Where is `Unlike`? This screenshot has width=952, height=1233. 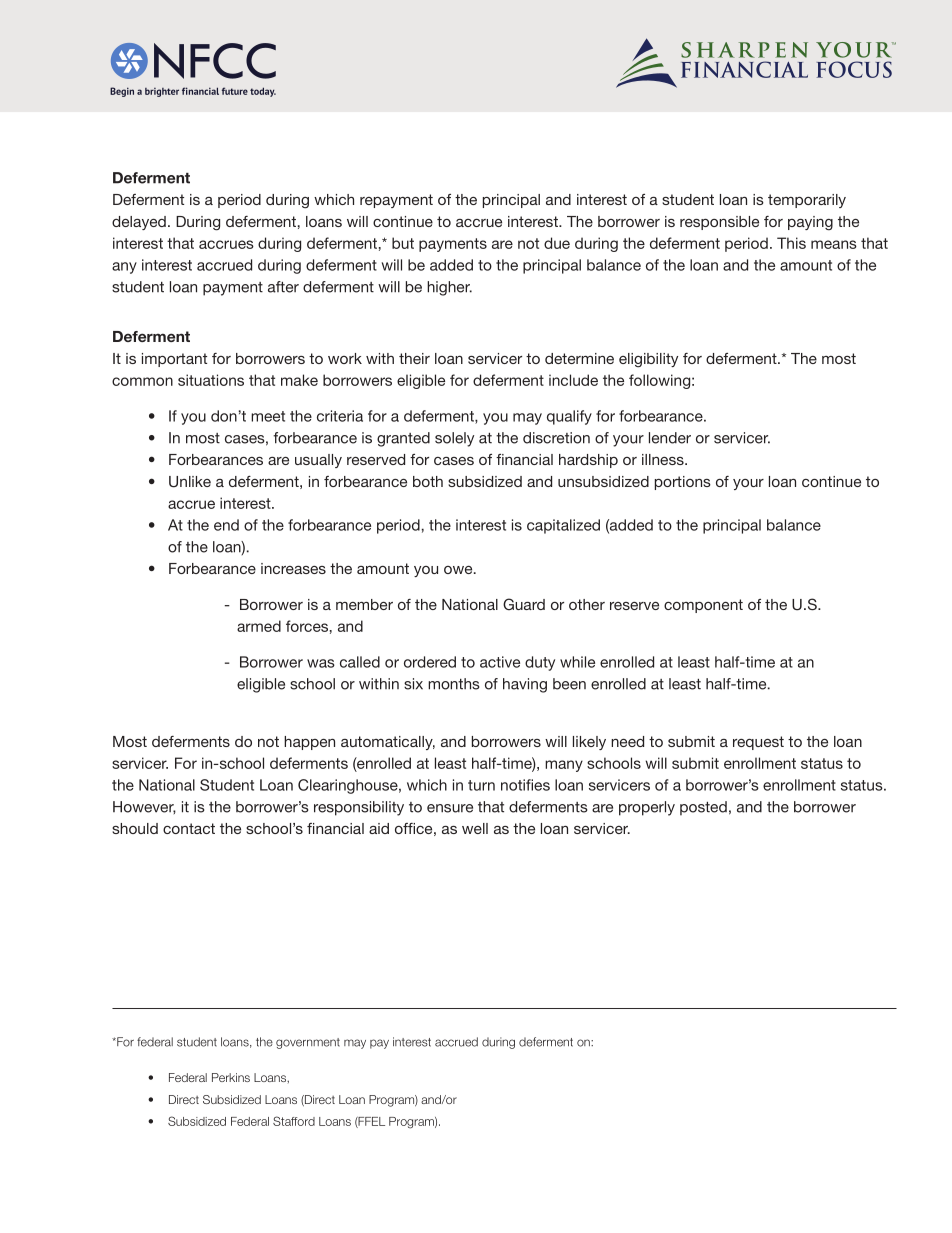
Unlike is located at coordinates (190, 482).
